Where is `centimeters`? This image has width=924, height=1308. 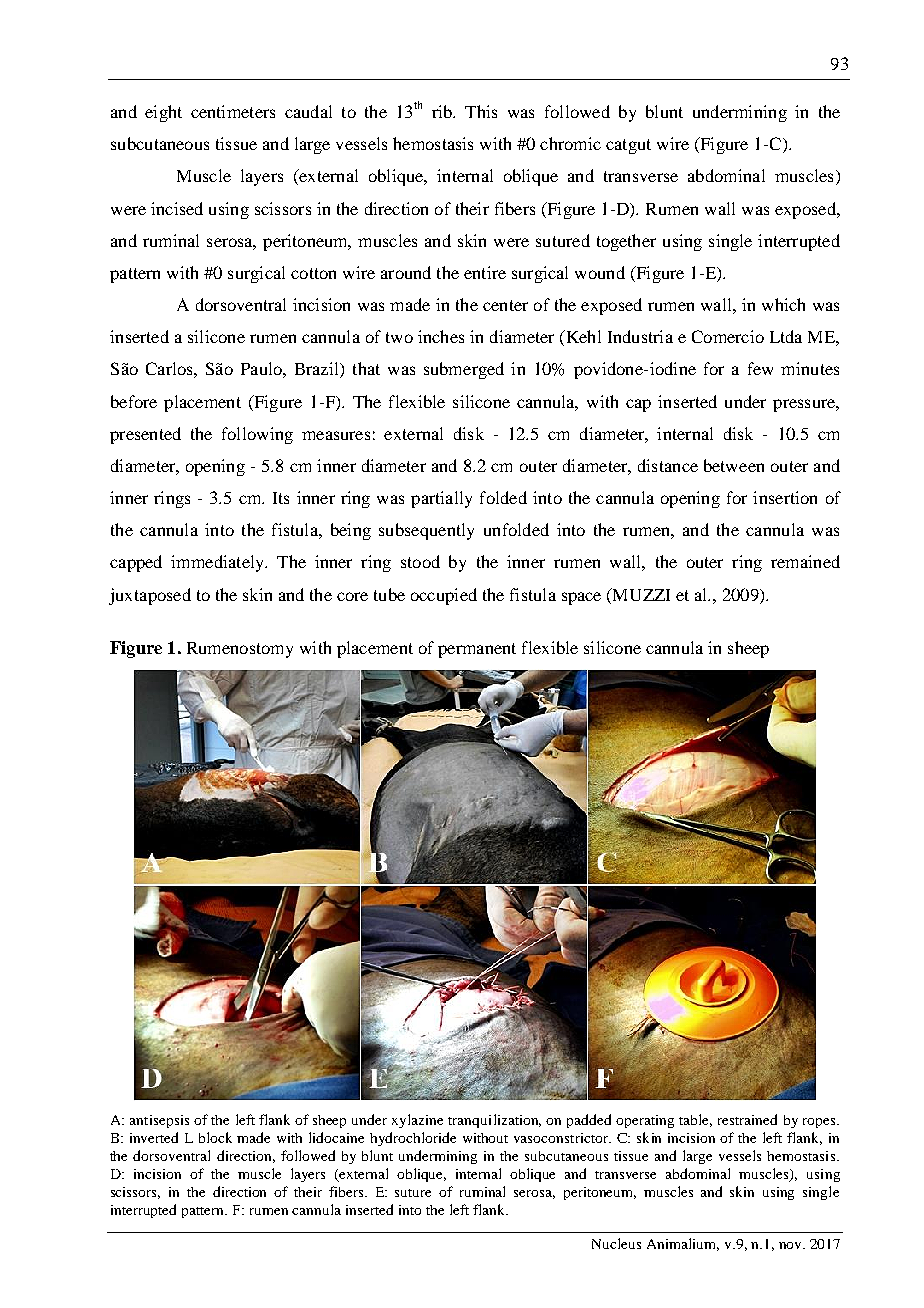 centimeters is located at coordinates (233, 111).
